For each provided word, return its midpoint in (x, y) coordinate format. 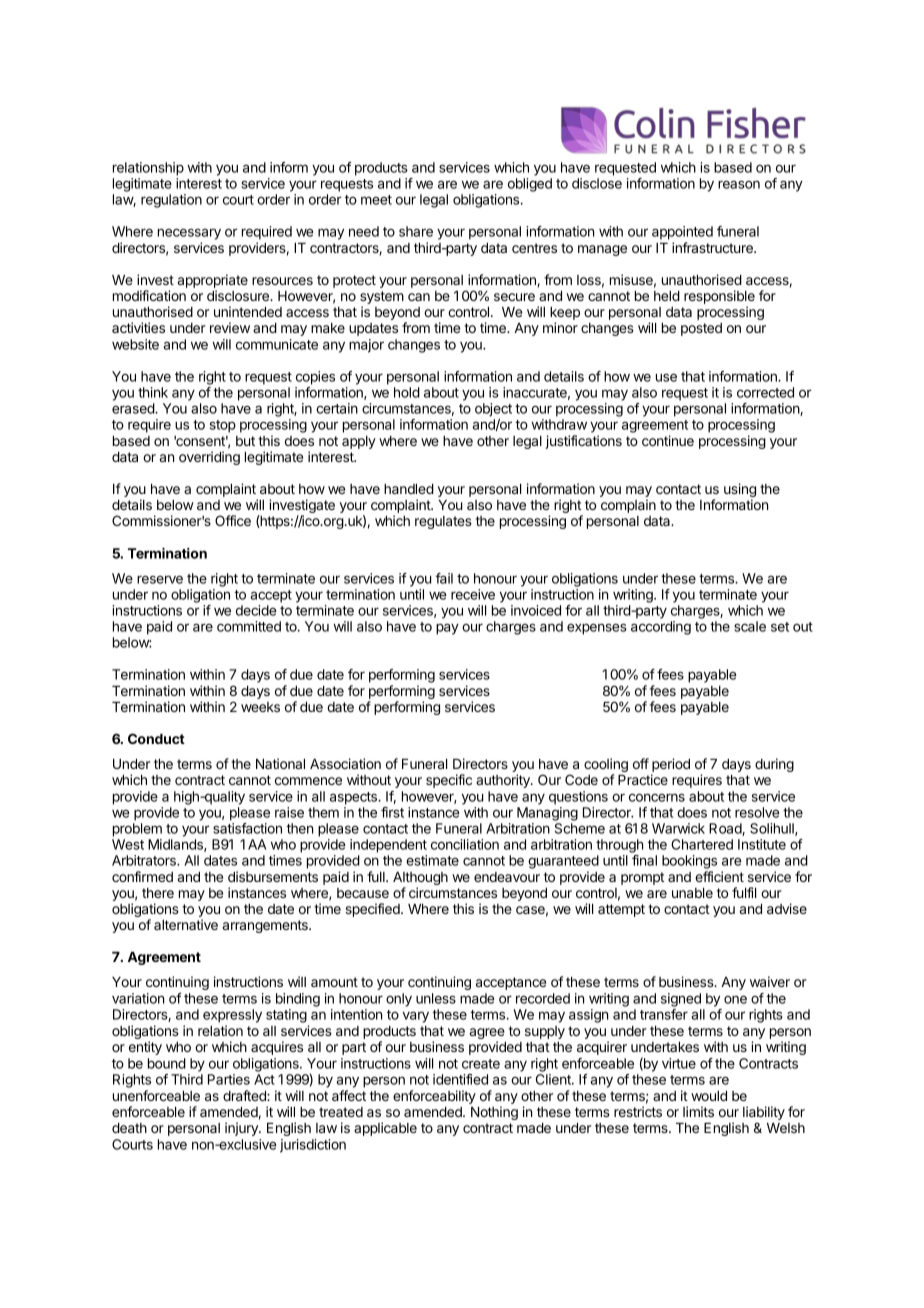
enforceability (434, 1097)
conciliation (465, 844)
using (740, 491)
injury (242, 1129)
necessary (189, 234)
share (416, 231)
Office (233, 520)
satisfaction (247, 828)
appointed (682, 233)
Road (726, 829)
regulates (443, 522)
